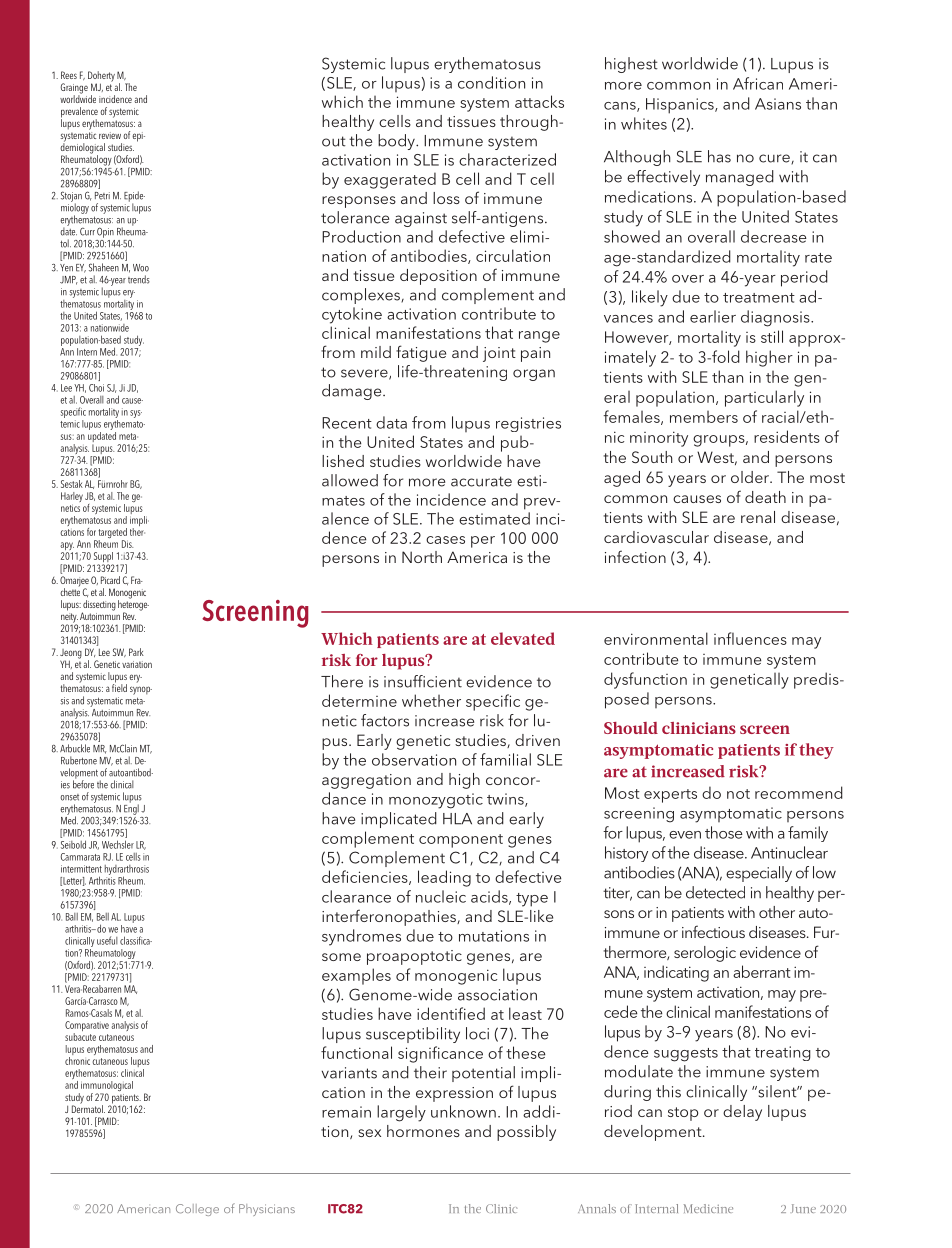  I want to click on African, so click(758, 83).
